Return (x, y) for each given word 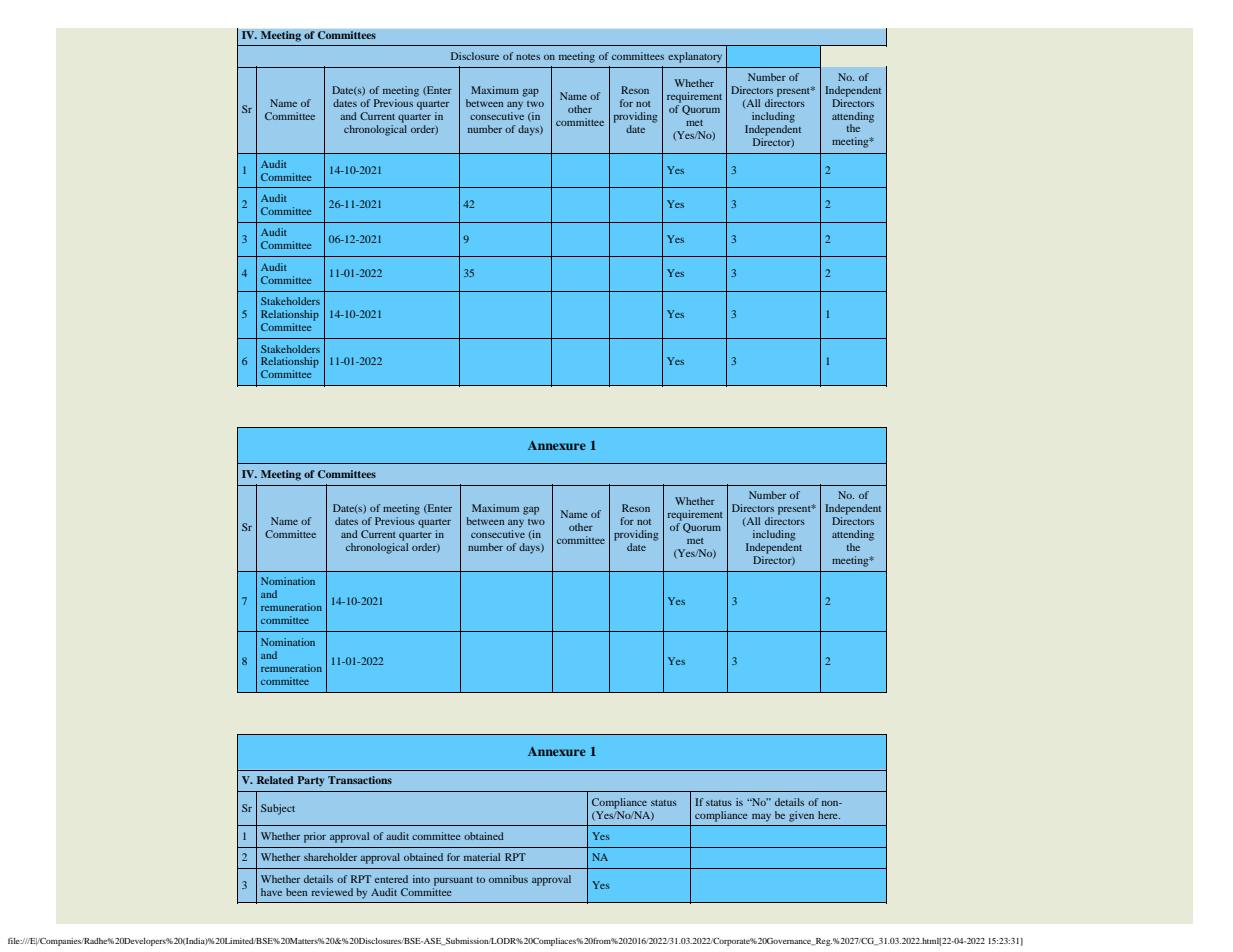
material (482, 857)
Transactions (360, 780)
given (801, 816)
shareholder (330, 857)
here (829, 815)
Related (275, 780)
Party (310, 781)
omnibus (508, 879)
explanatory (695, 57)
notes (528, 57)
